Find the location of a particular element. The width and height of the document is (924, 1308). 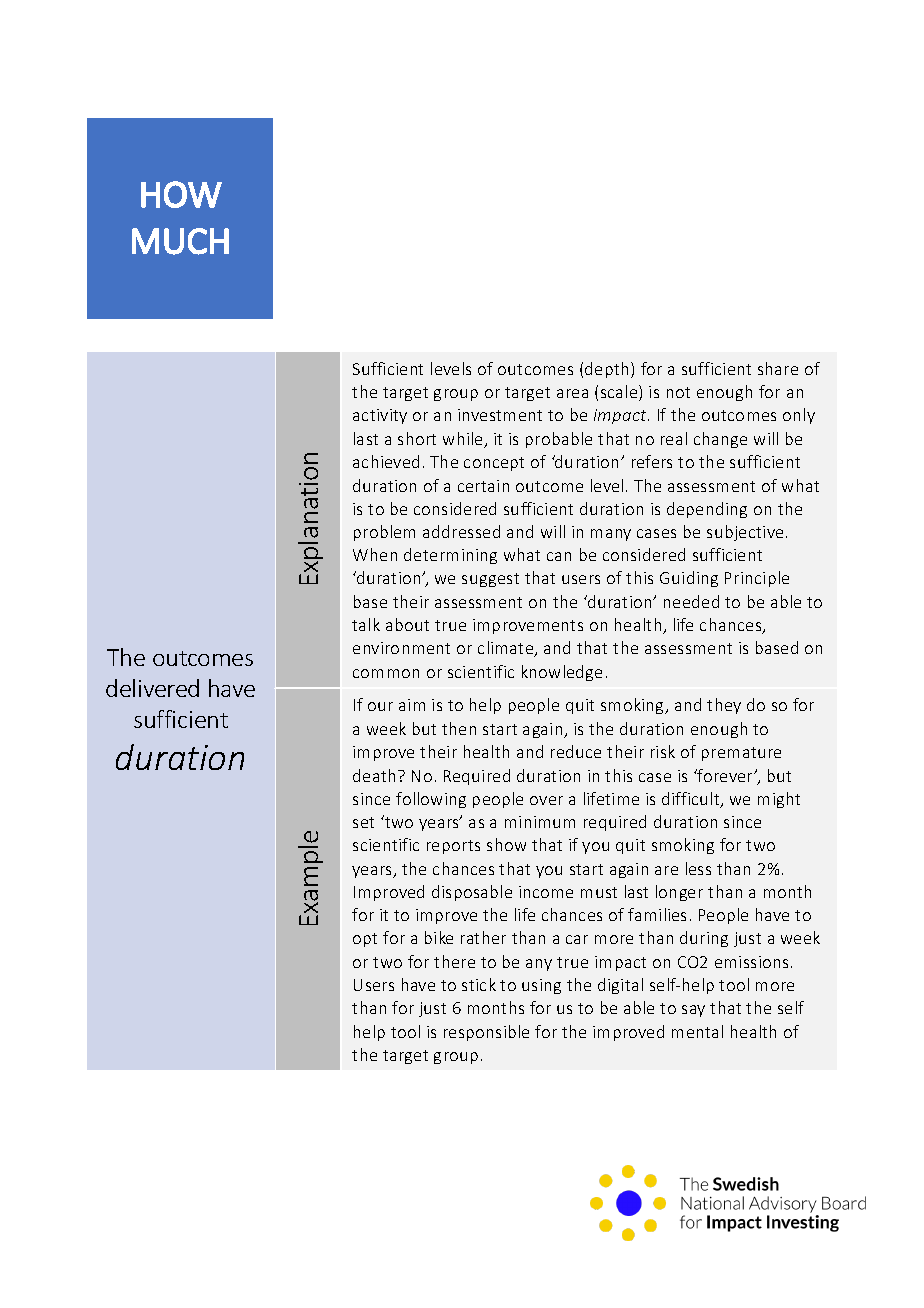

premature is located at coordinates (741, 754).
